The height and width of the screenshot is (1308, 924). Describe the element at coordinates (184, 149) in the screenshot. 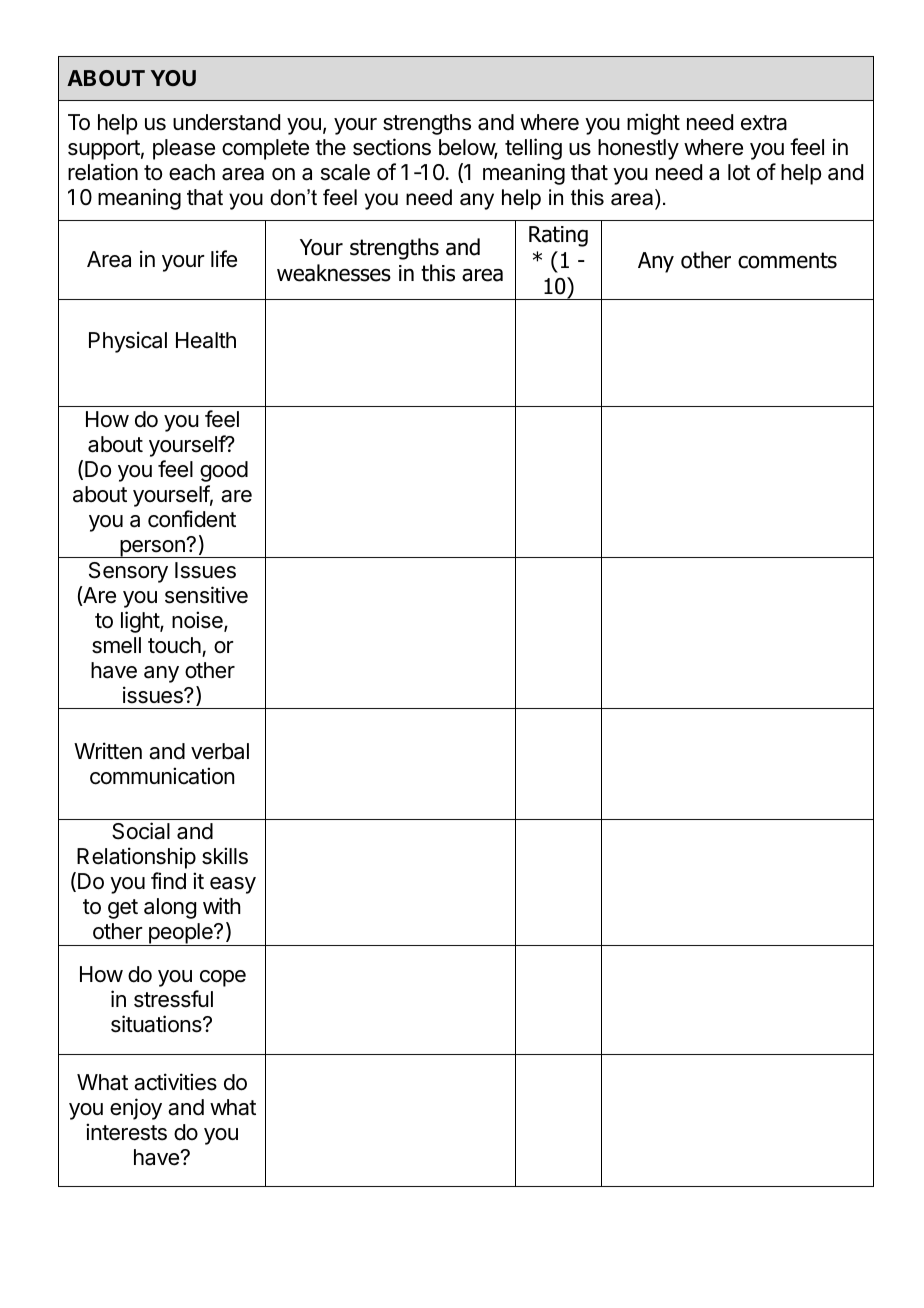

I see `please` at that location.
